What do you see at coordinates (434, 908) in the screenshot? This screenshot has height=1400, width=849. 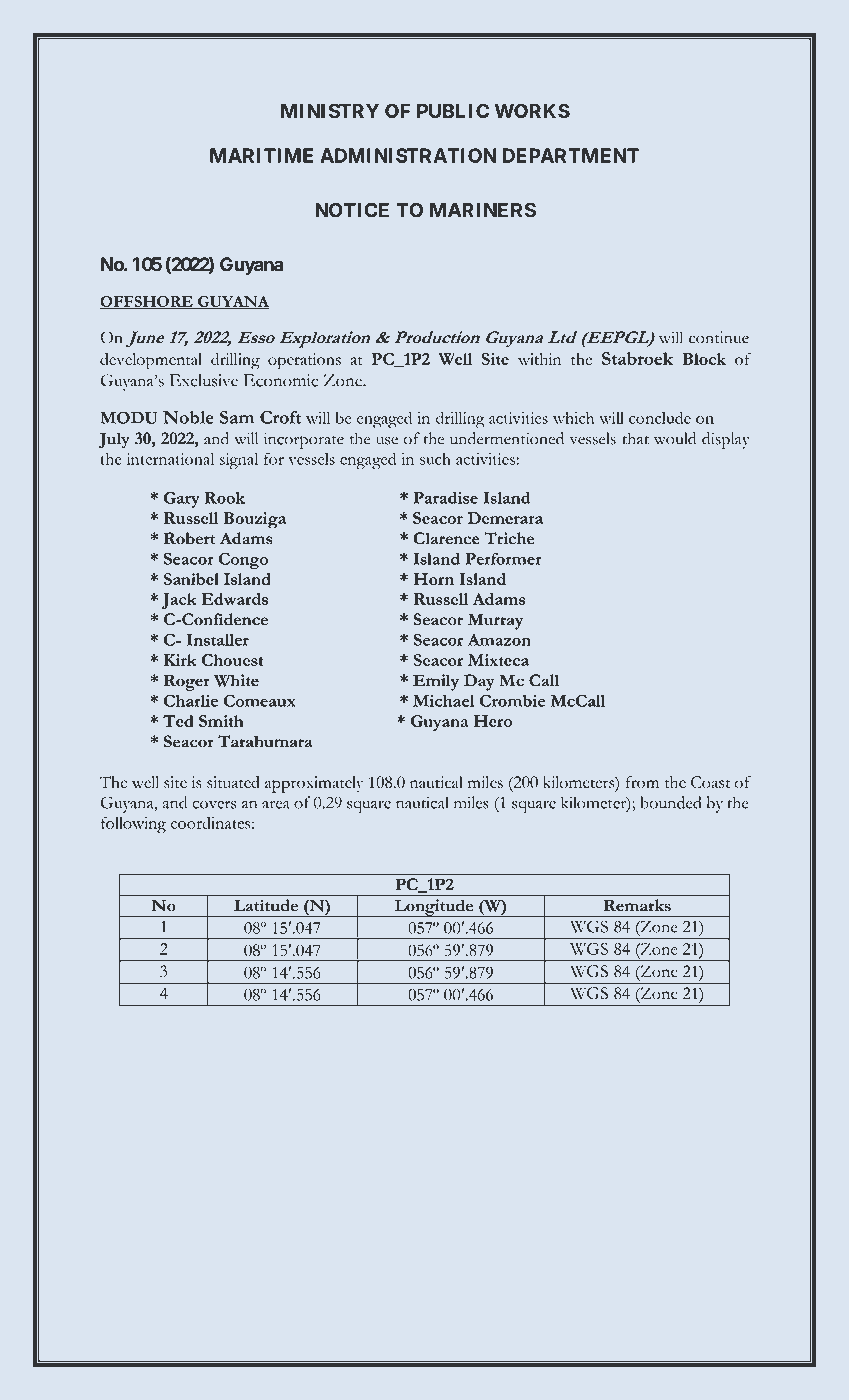 I see `Longitude` at bounding box center [434, 908].
